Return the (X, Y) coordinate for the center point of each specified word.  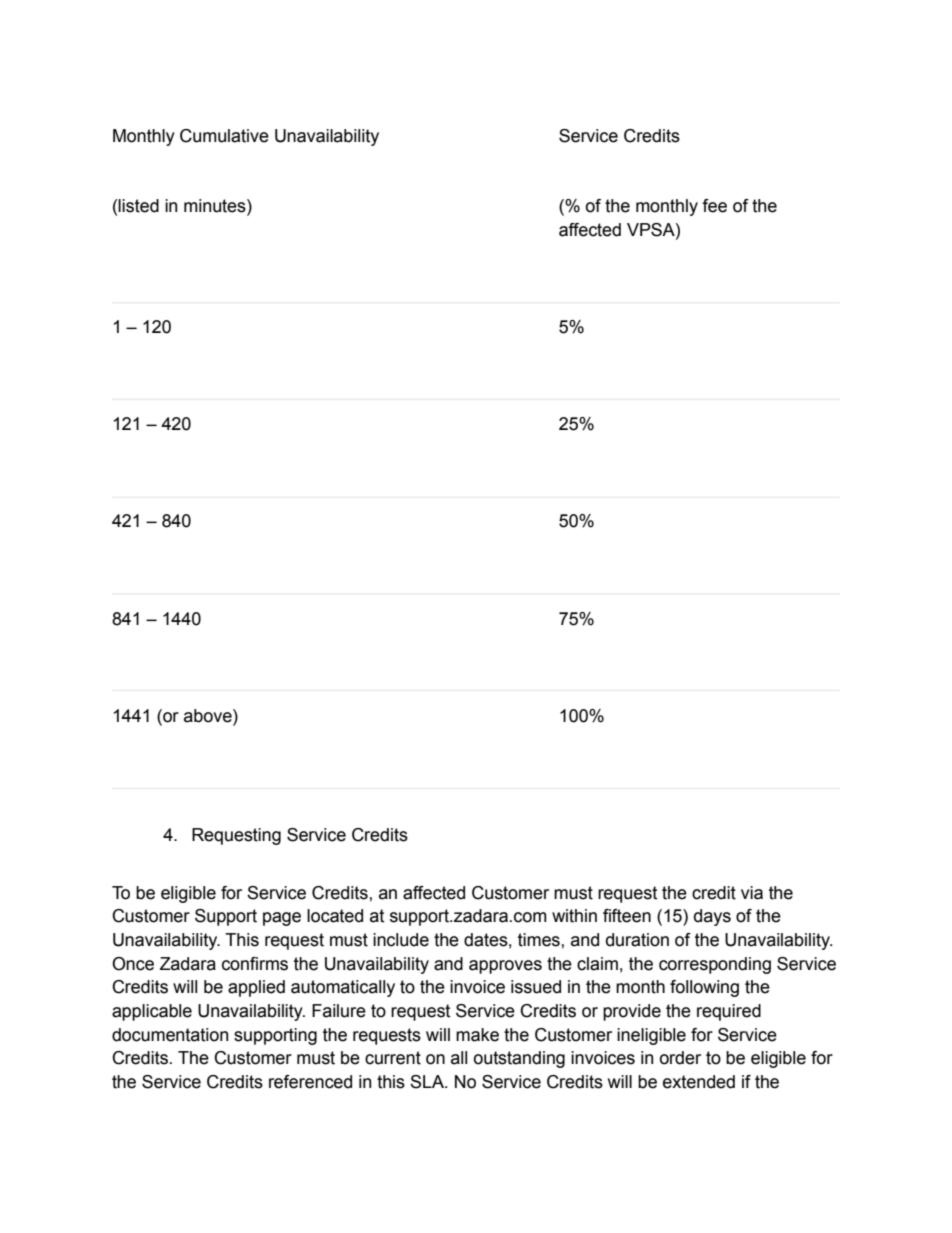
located (335, 916)
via (752, 893)
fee (714, 206)
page (282, 919)
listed (138, 206)
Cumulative (224, 136)
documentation (170, 1035)
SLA (428, 1082)
